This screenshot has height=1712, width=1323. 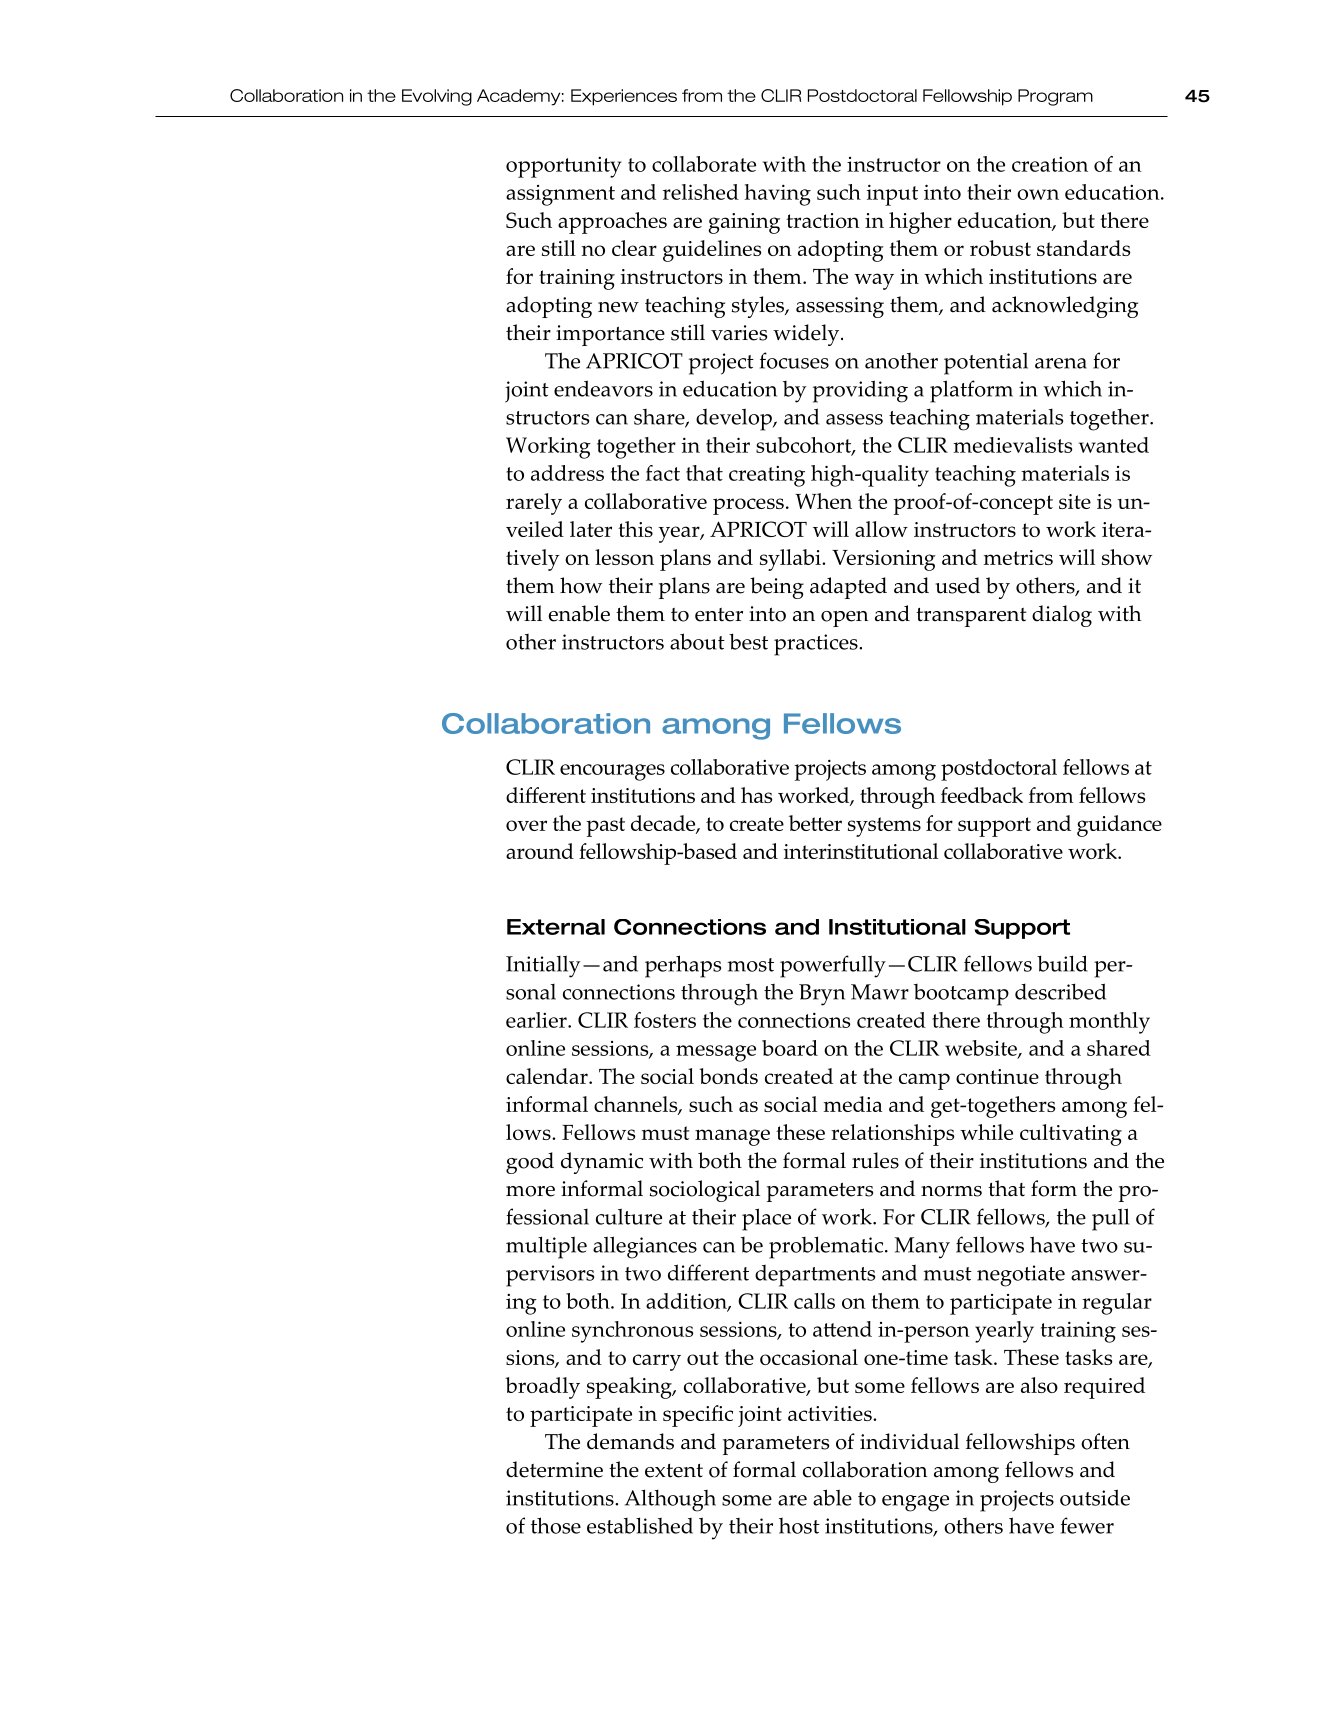 What do you see at coordinates (554, 1469) in the screenshot?
I see `determine` at bounding box center [554, 1469].
